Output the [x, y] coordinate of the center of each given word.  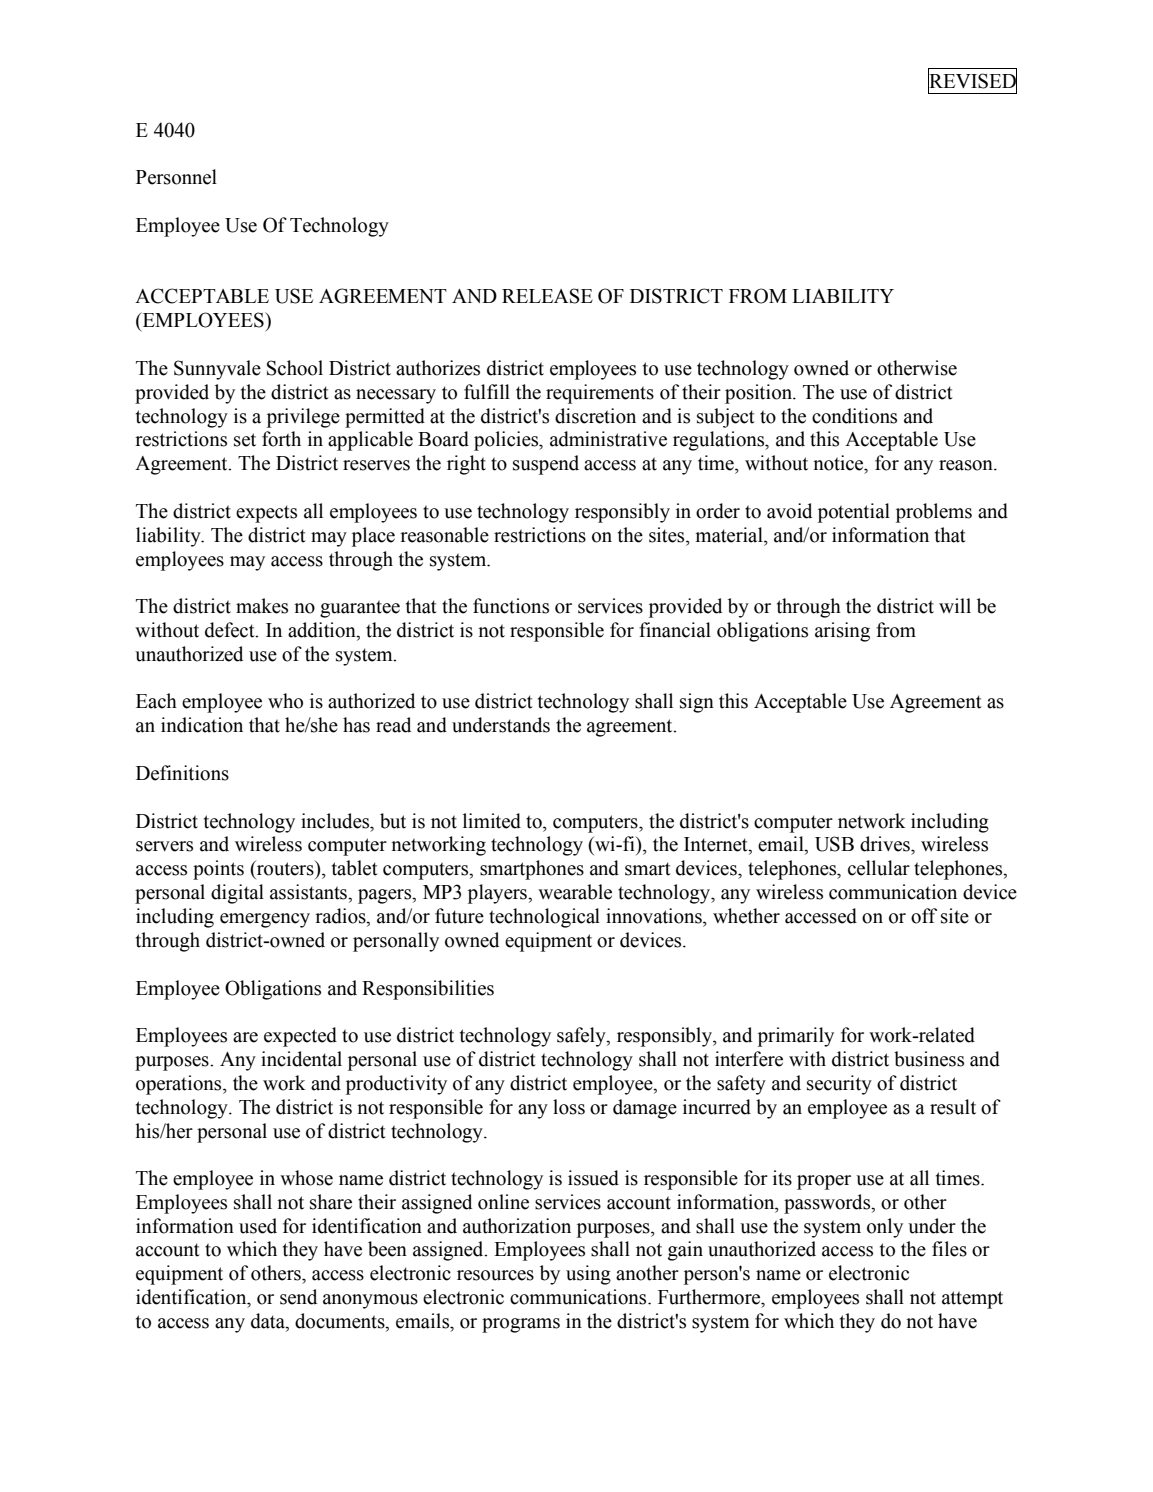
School [295, 368]
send [298, 1297]
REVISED [972, 81]
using [588, 1275]
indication [202, 725]
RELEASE [547, 296]
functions [511, 606]
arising [842, 632]
